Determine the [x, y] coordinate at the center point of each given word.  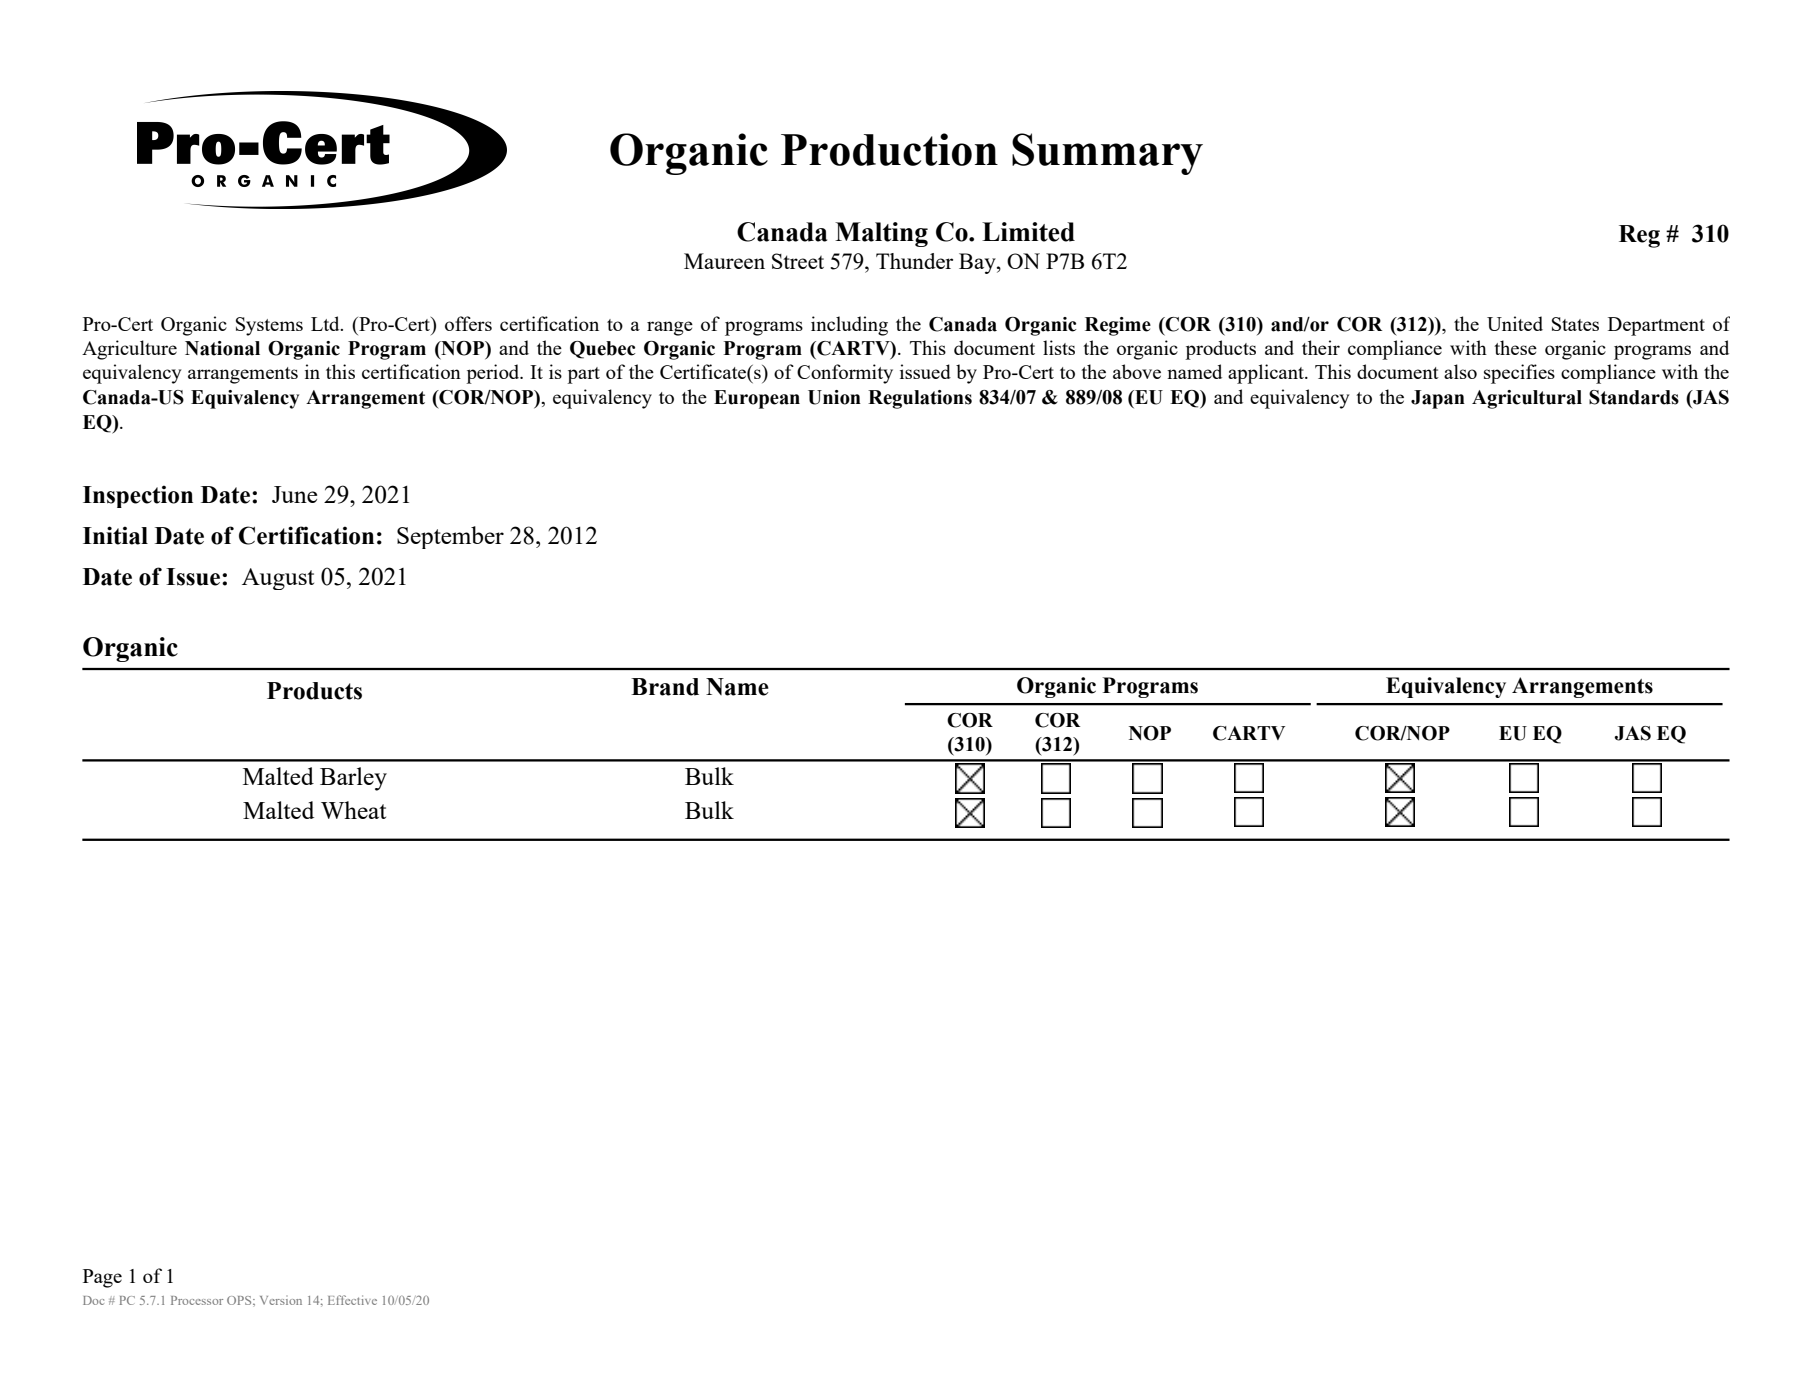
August [278, 579]
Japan [1438, 399]
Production [889, 149]
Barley [353, 779]
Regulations [920, 399]
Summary [1107, 154]
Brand [665, 687]
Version [281, 1300]
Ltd [326, 323]
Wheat [353, 810]
